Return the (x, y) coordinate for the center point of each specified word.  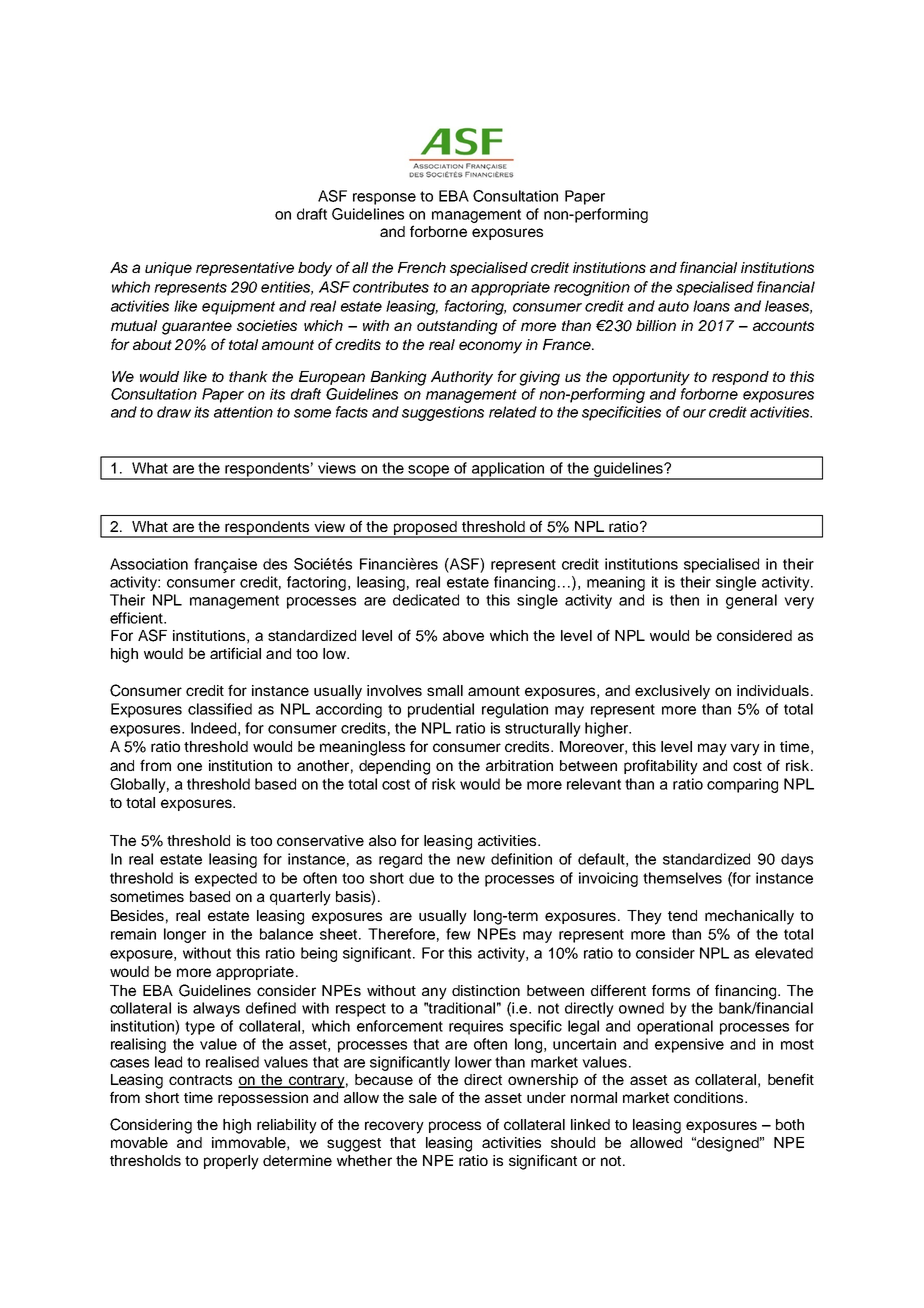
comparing (742, 785)
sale (423, 1097)
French (422, 267)
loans (711, 306)
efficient (137, 618)
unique (168, 269)
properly (231, 1162)
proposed (425, 529)
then (684, 600)
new (471, 860)
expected (226, 879)
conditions (710, 1097)
